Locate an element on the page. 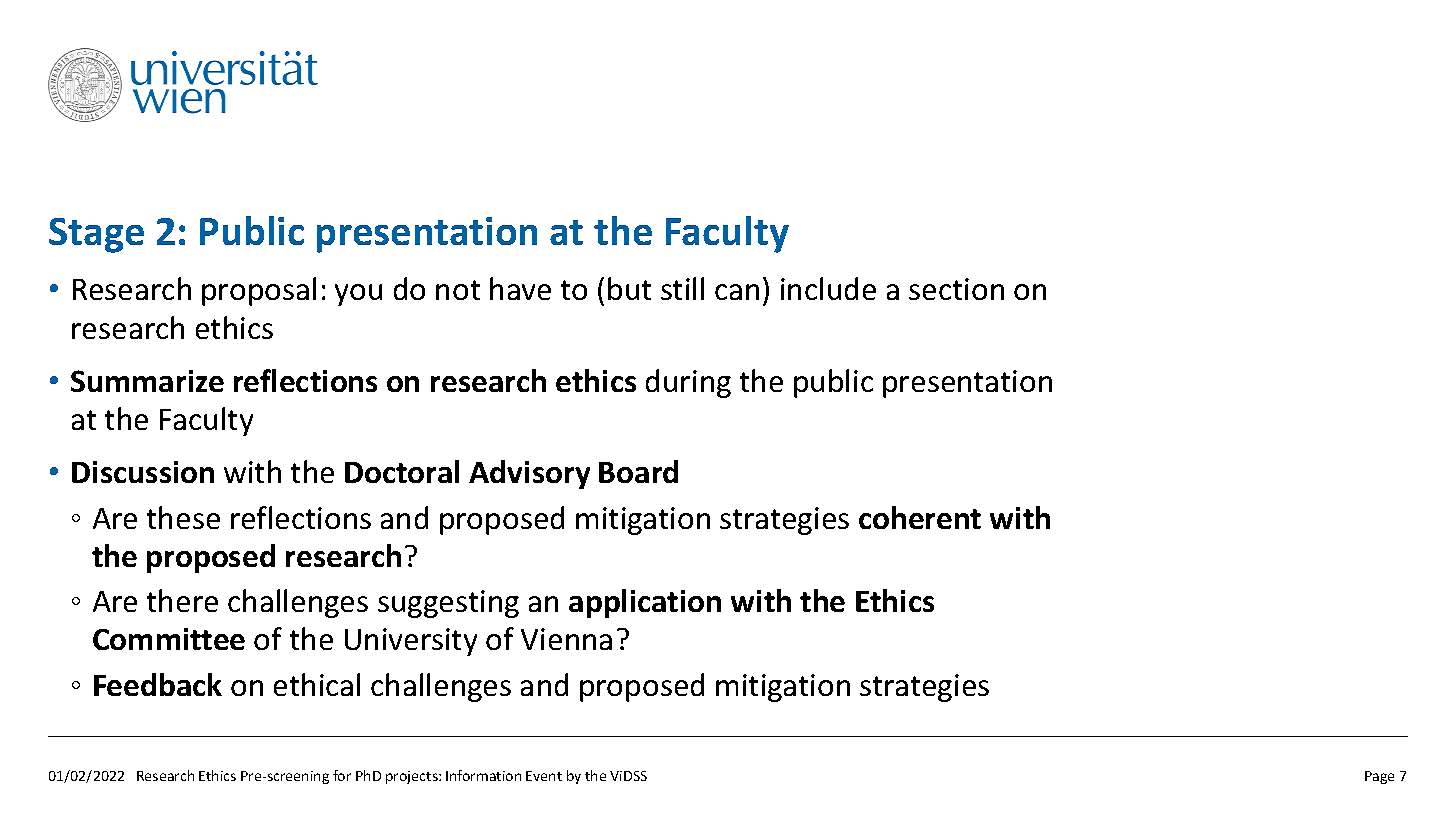  projects is located at coordinates (413, 777).
